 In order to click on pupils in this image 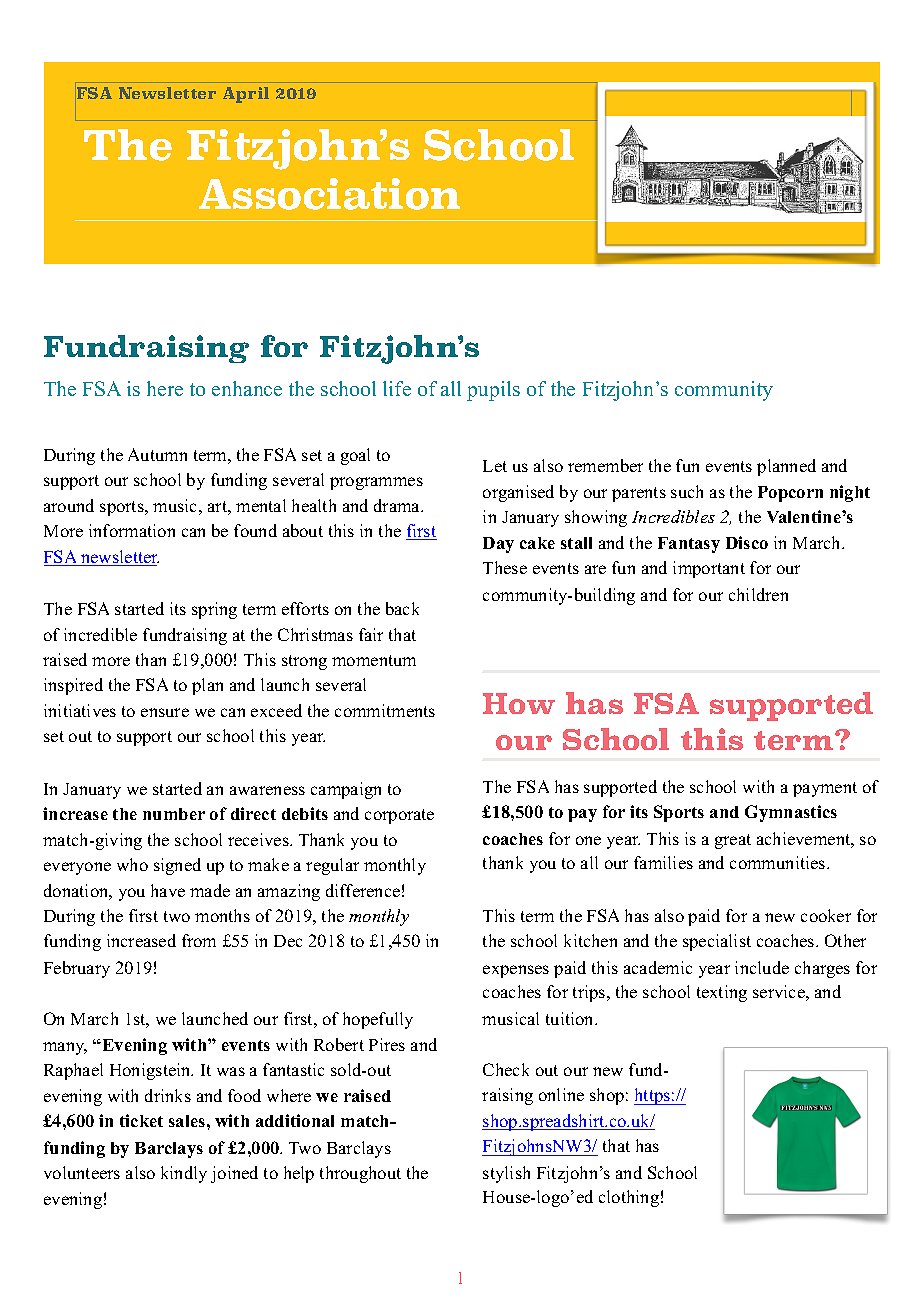, I will do `click(493, 391)`.
